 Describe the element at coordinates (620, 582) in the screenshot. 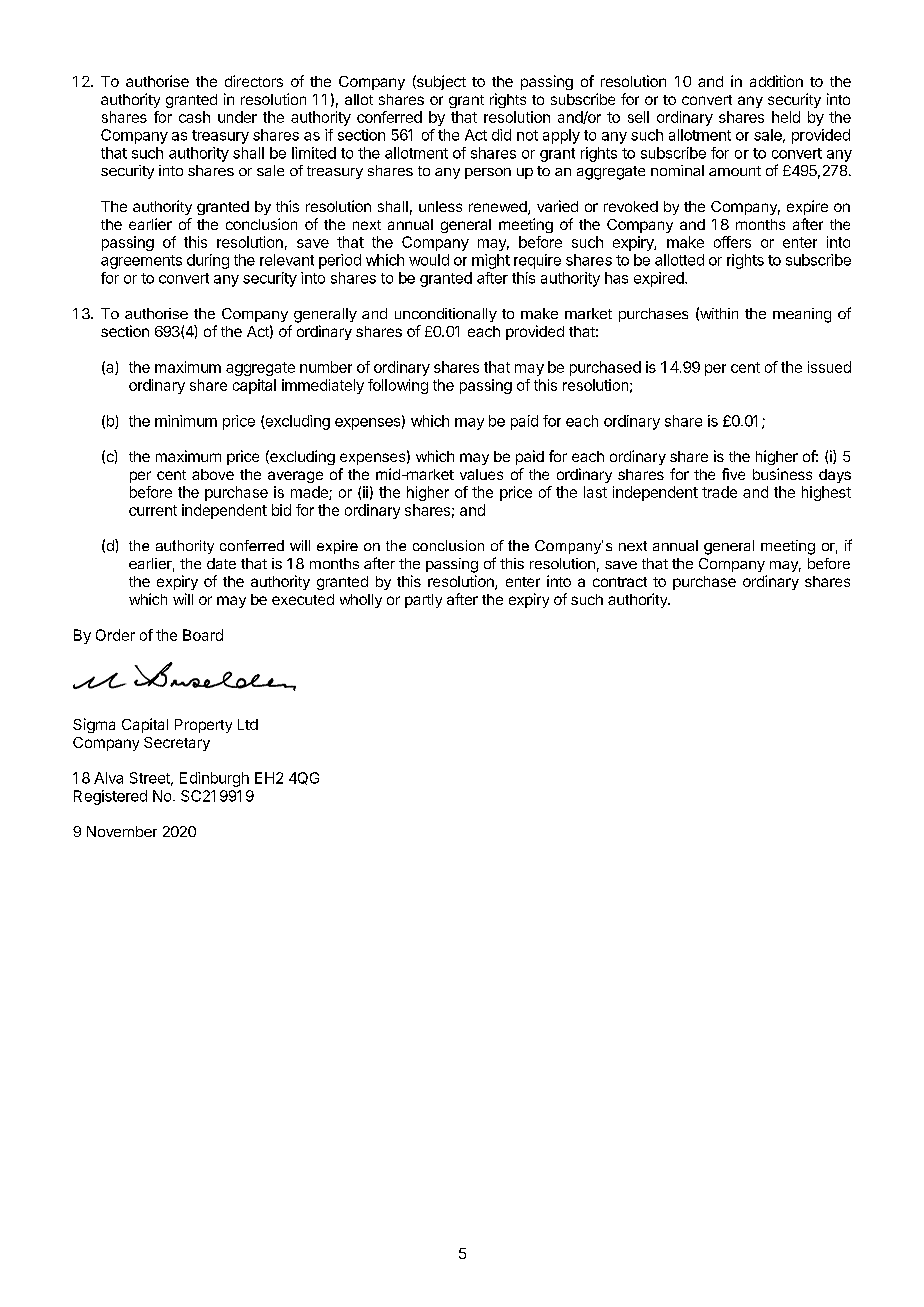

I see `contract` at that location.
